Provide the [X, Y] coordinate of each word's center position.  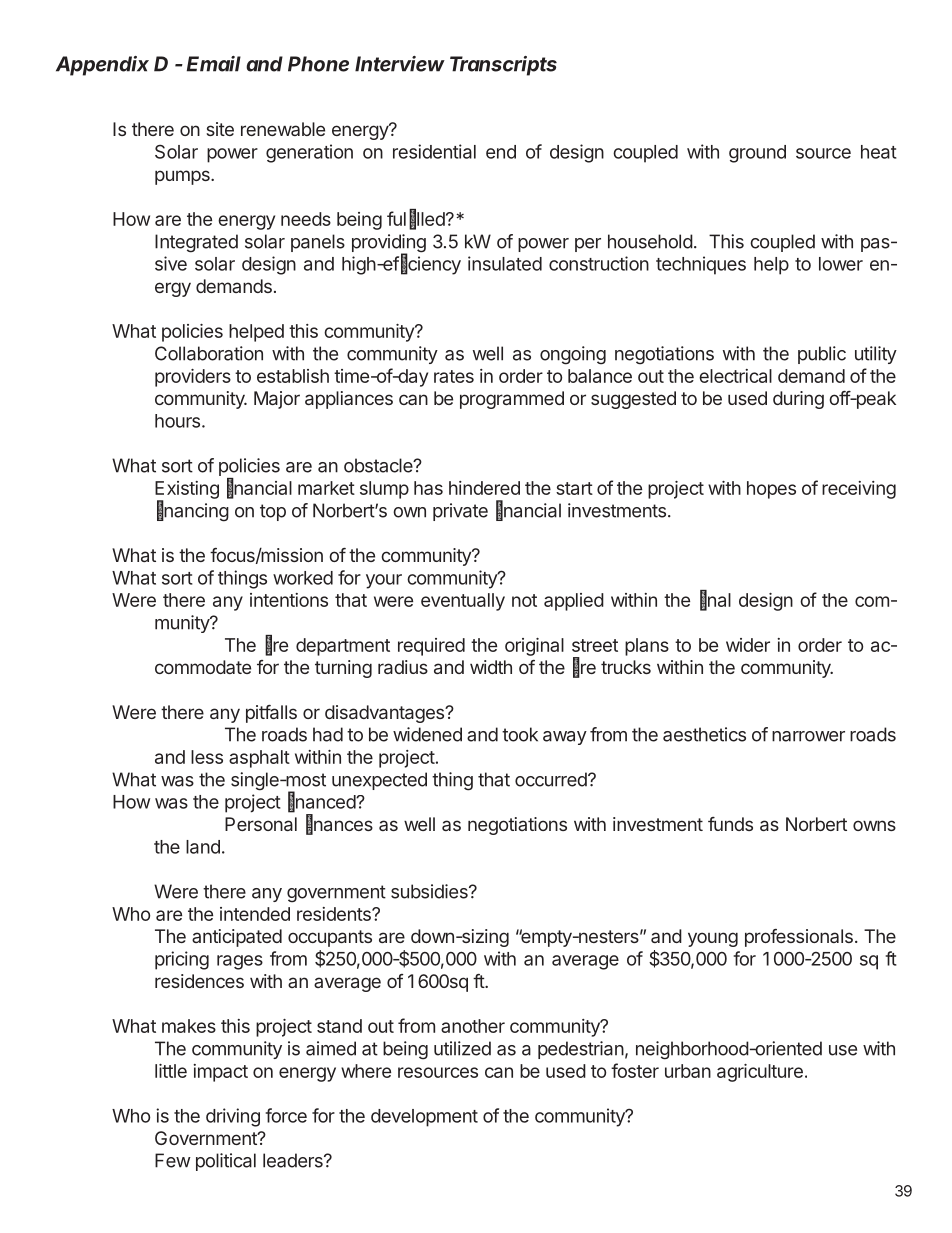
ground [757, 154]
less [207, 757]
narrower [808, 736]
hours [177, 421]
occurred [552, 779]
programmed [512, 400]
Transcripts [503, 66]
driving [233, 1117]
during [798, 400]
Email [214, 64]
